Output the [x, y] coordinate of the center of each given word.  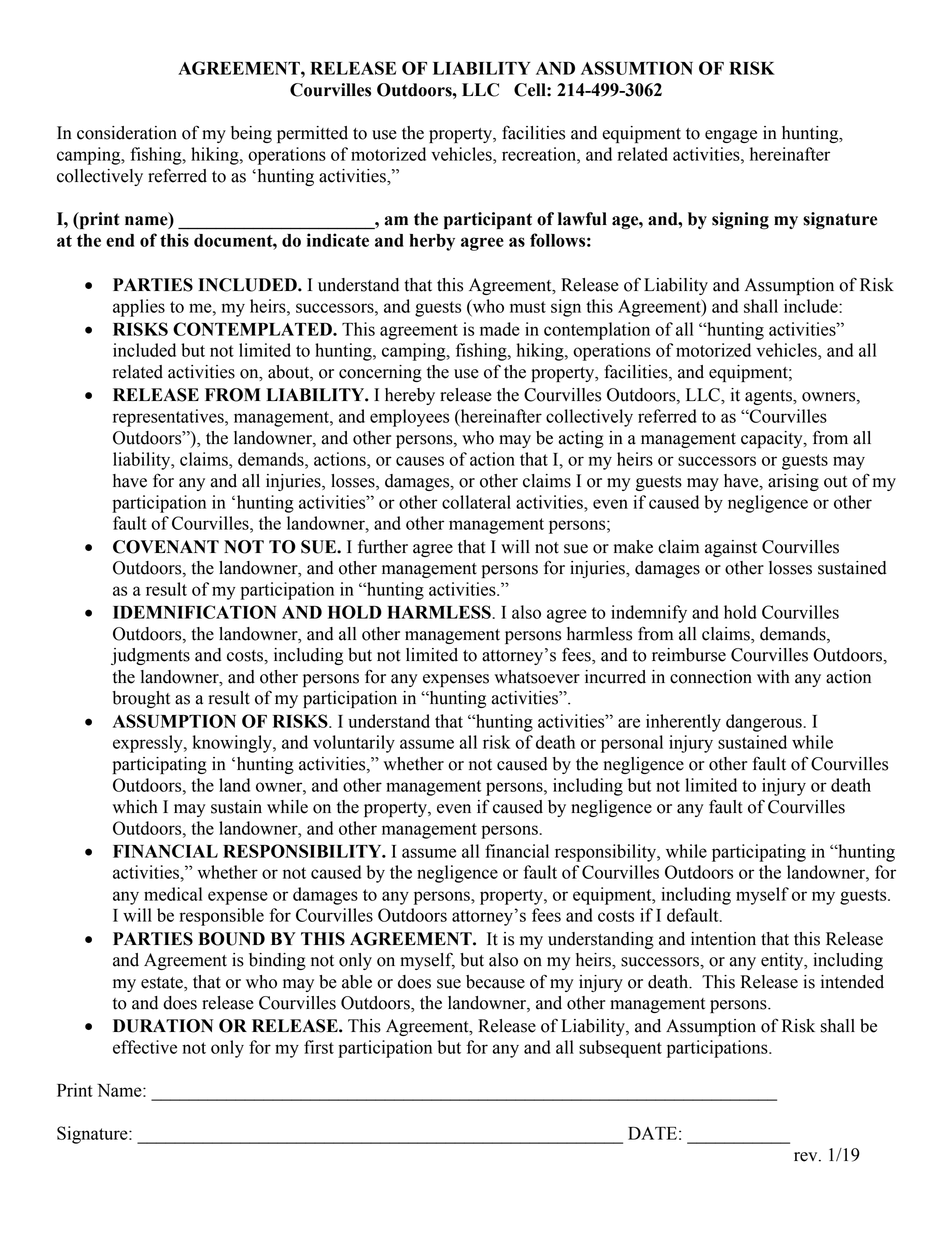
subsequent [620, 1049]
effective [145, 1047]
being [251, 134]
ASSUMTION [637, 68]
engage [731, 136]
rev [807, 1157]
